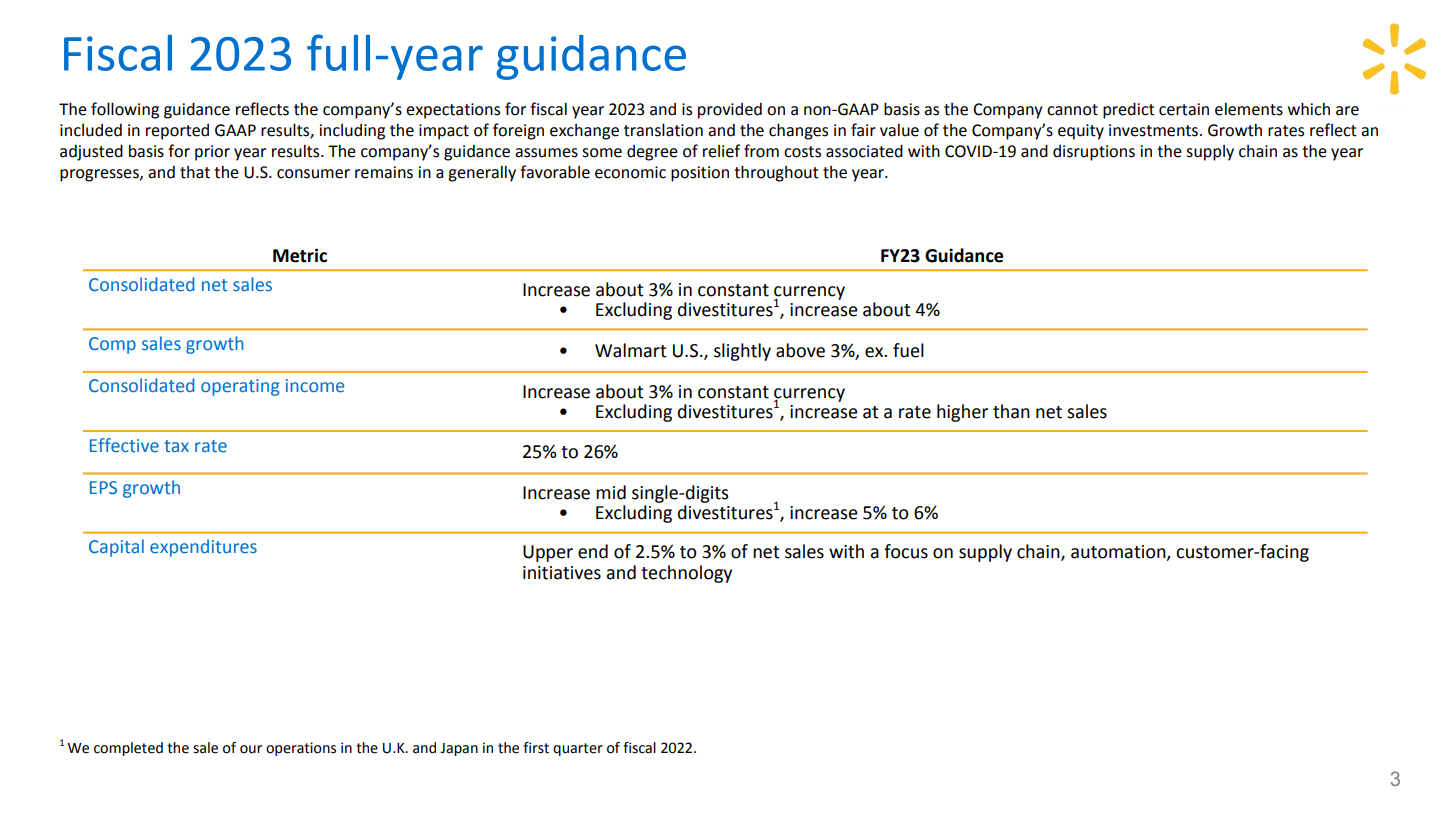 The image size is (1456, 819). I want to click on our, so click(251, 749).
